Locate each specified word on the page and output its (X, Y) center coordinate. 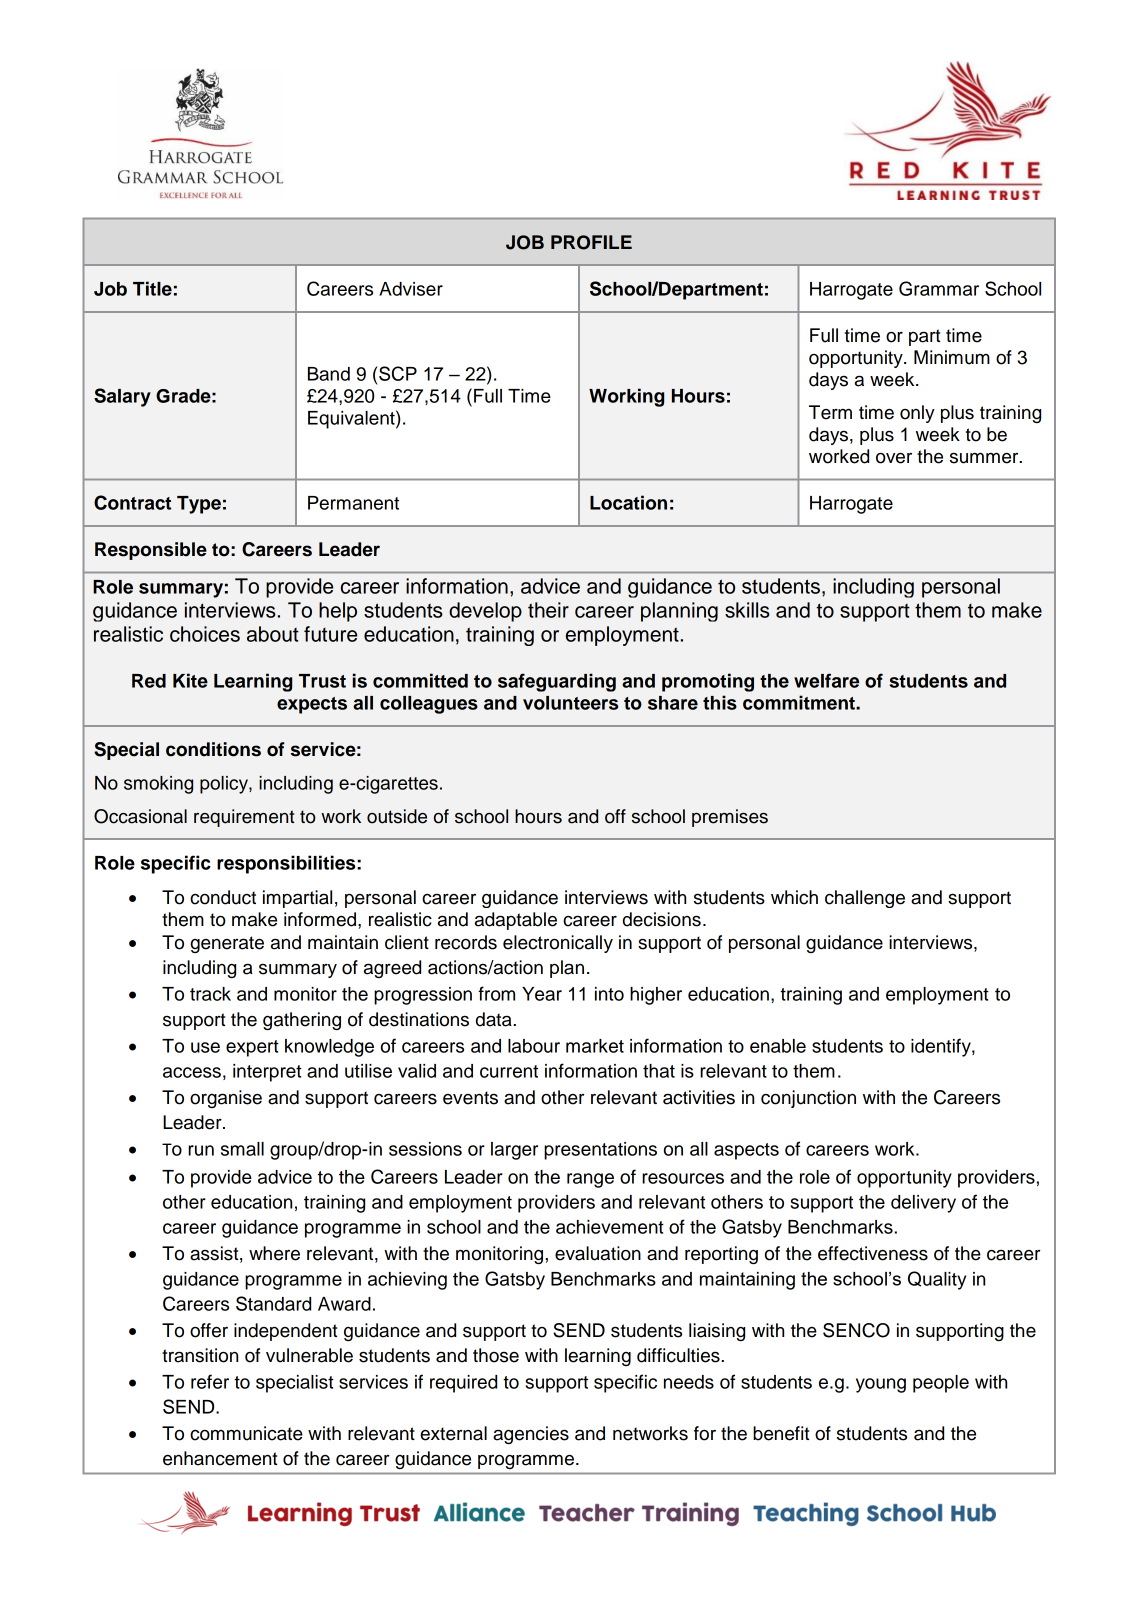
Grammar (939, 288)
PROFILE (591, 242)
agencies (531, 1435)
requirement (244, 818)
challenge (865, 899)
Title (152, 288)
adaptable (516, 921)
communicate (246, 1433)
